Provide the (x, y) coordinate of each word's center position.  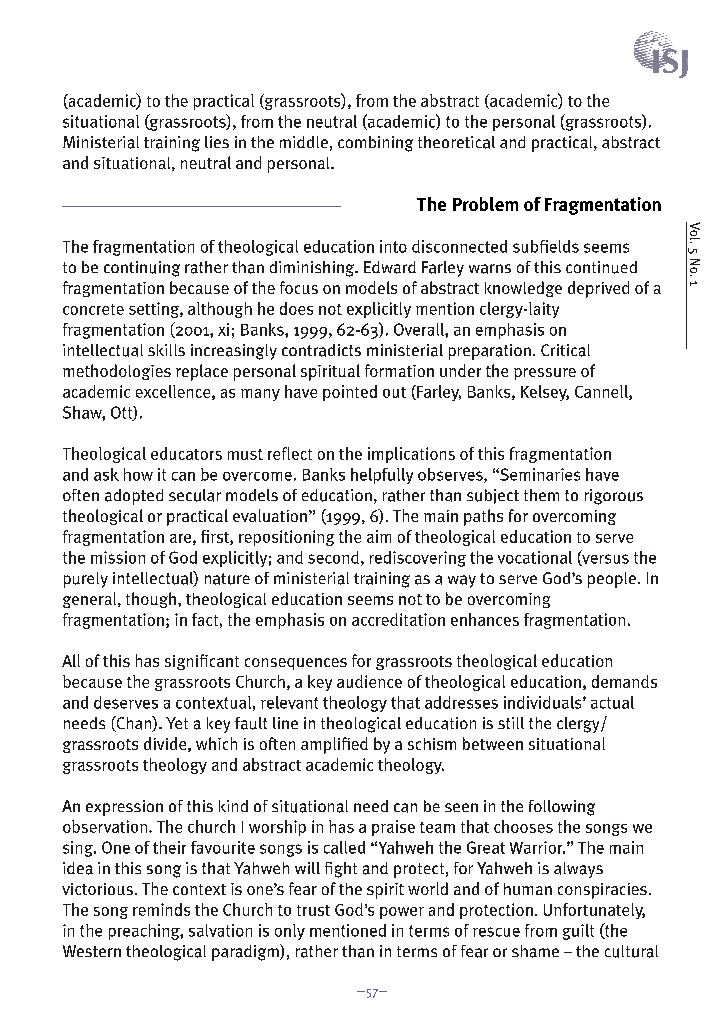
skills (166, 350)
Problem (485, 204)
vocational (535, 557)
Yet (177, 723)
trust (313, 910)
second (333, 557)
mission (118, 557)
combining (375, 144)
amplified (334, 745)
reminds (161, 909)
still (511, 723)
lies (217, 142)
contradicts (321, 350)
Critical (565, 350)
